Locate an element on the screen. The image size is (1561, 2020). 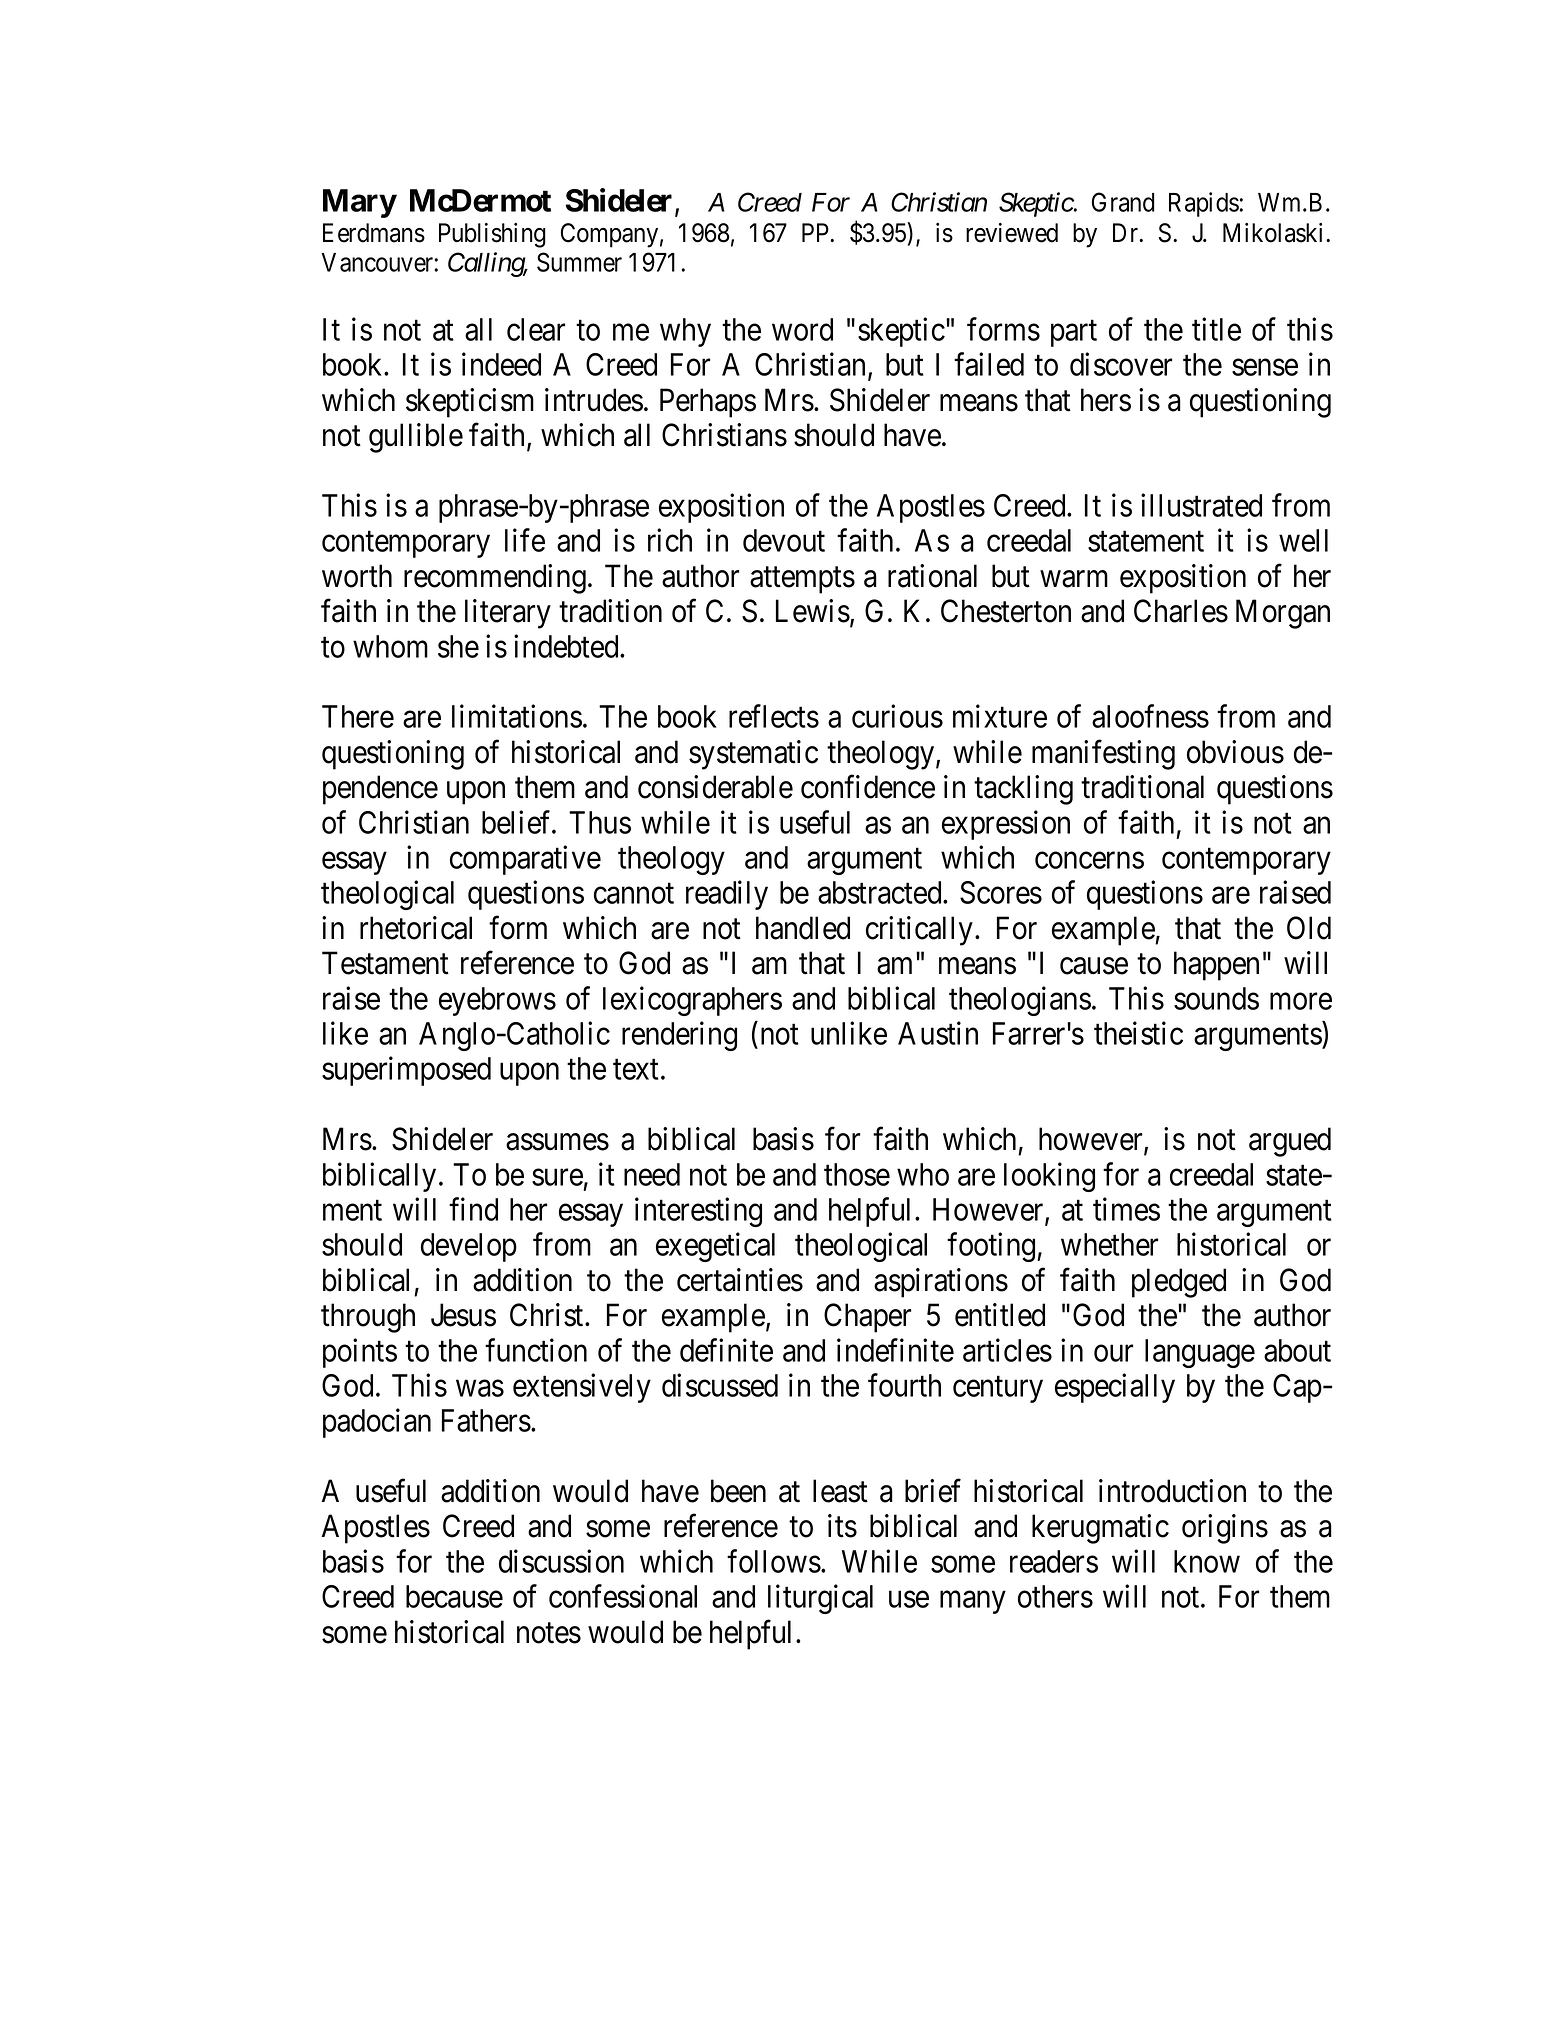
Lewis is located at coordinates (813, 611).
